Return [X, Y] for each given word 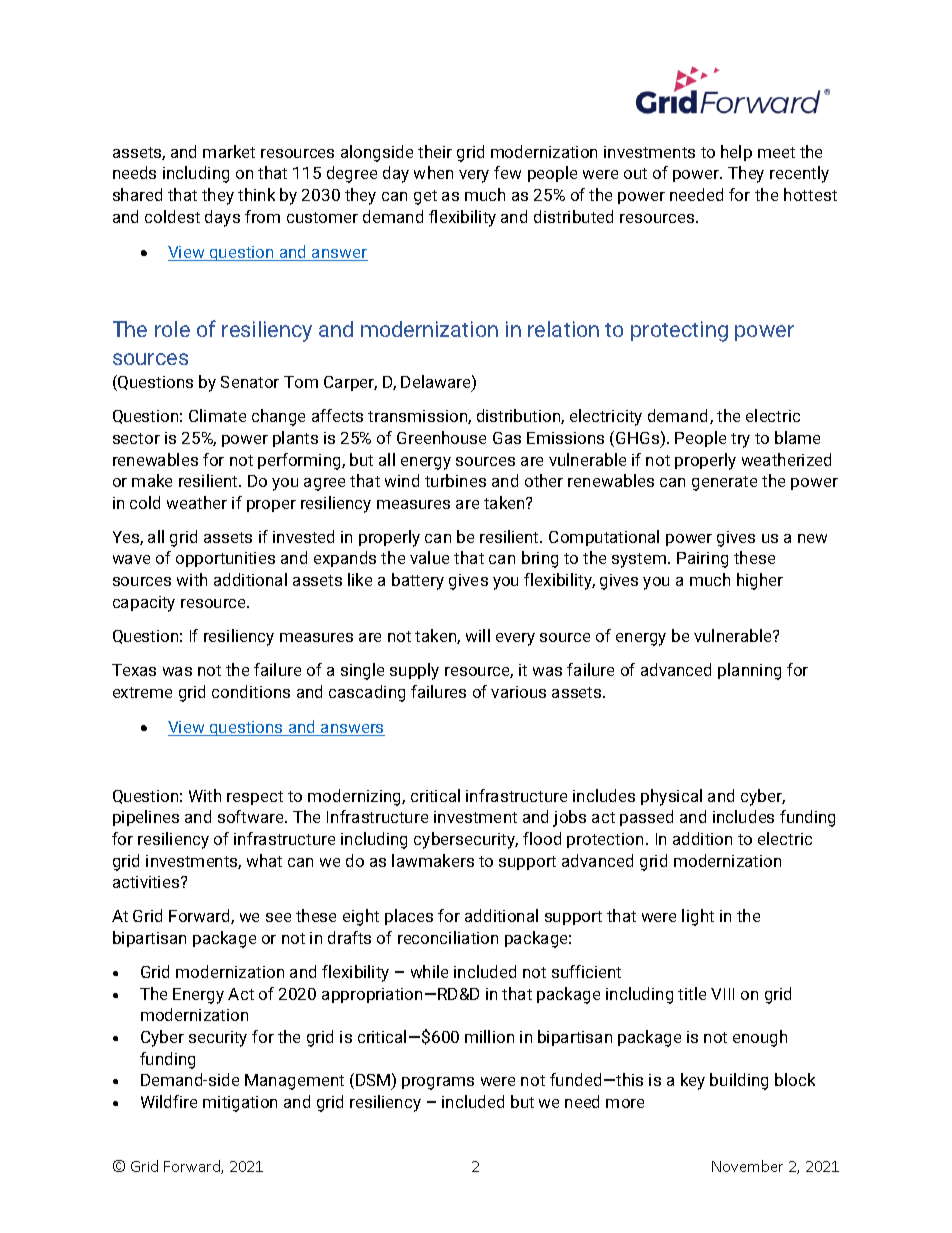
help [736, 153]
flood [542, 838]
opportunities [225, 559]
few [507, 172]
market [229, 151]
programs [438, 1083]
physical [671, 797]
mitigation [240, 1104]
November [747, 1166]
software [252, 816]
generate [724, 483]
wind [402, 480]
